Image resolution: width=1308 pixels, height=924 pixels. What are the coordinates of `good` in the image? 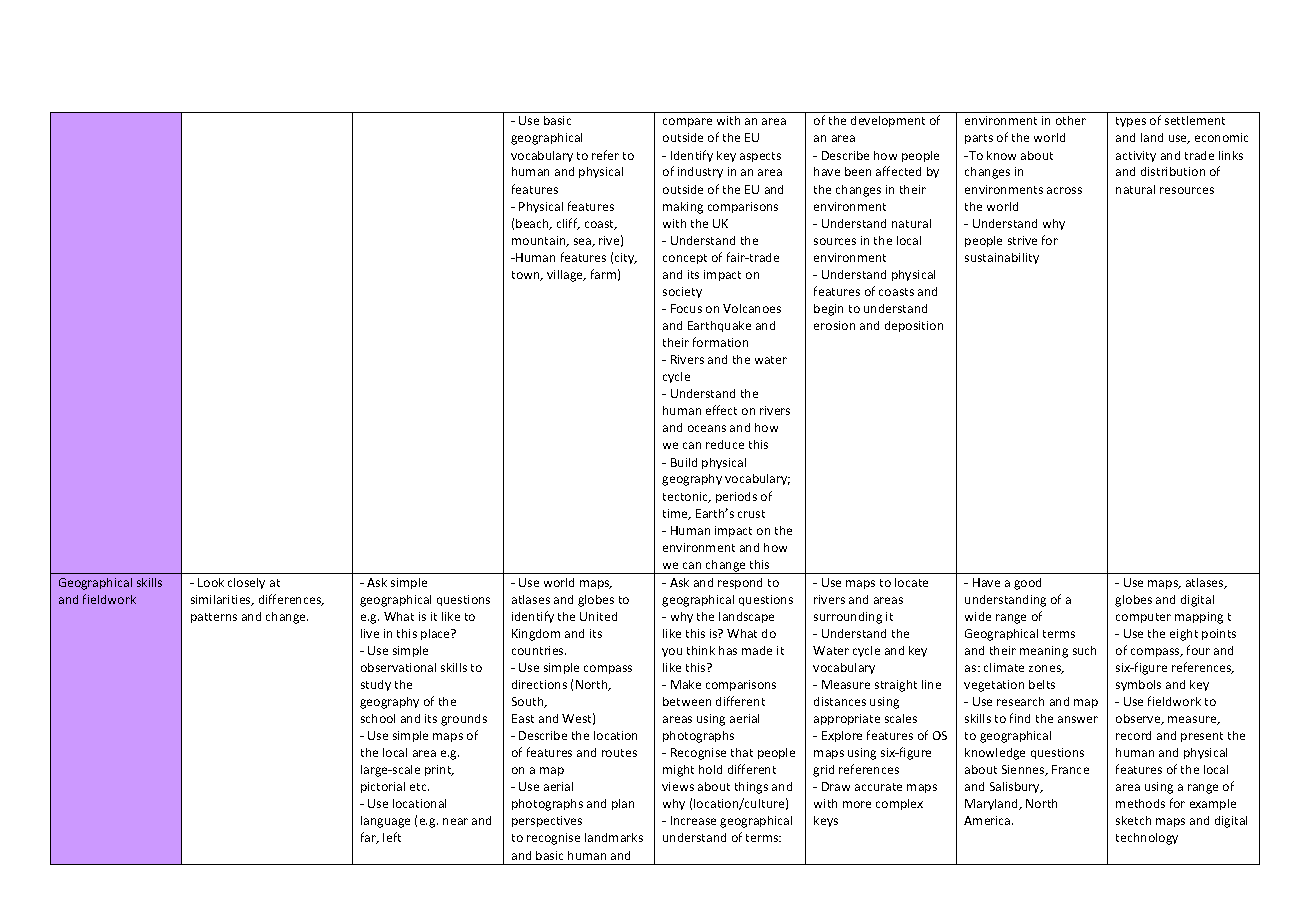 It's located at (1027, 584).
